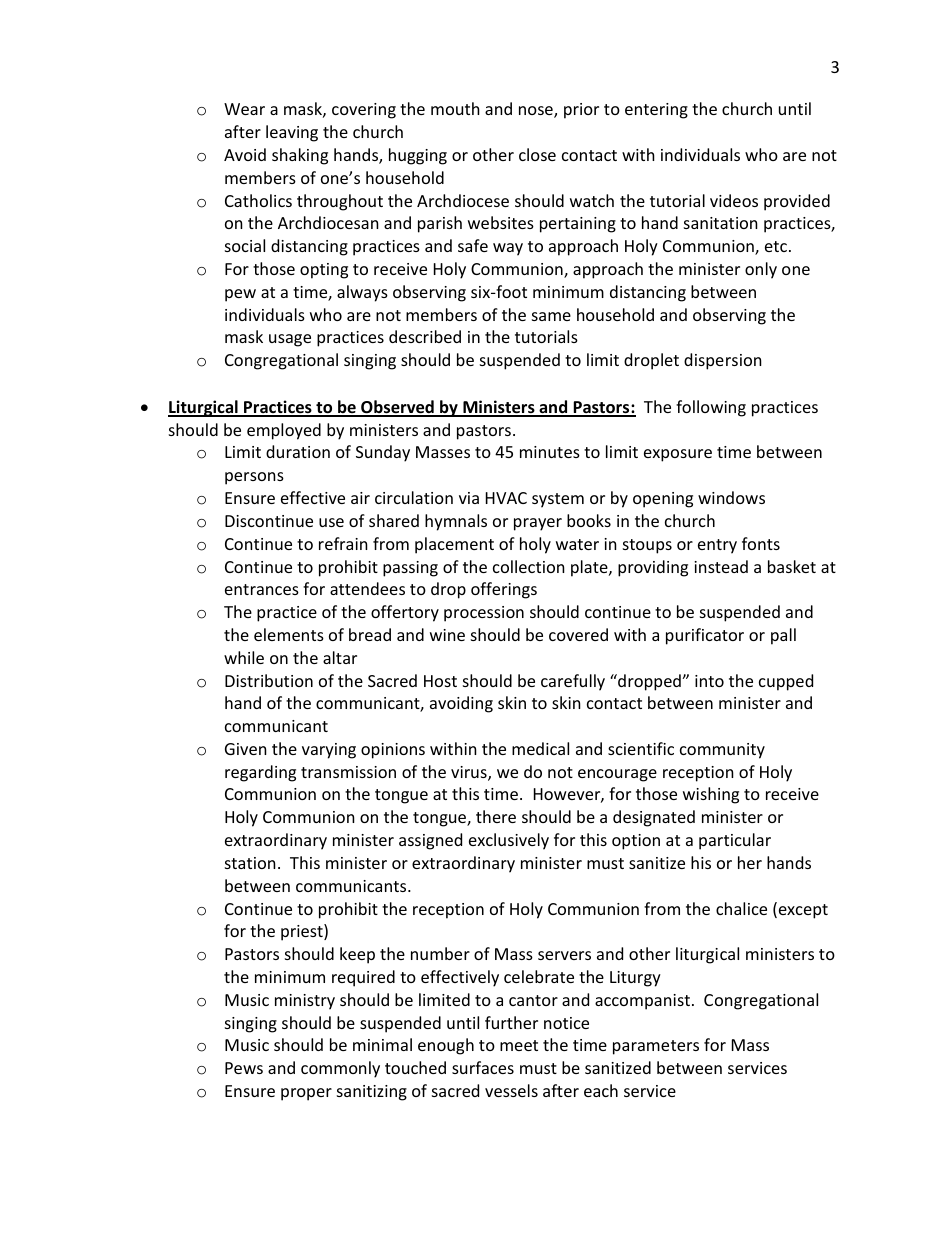 The width and height of the screenshot is (952, 1233). Describe the element at coordinates (722, 751) in the screenshot. I see `community` at that location.
